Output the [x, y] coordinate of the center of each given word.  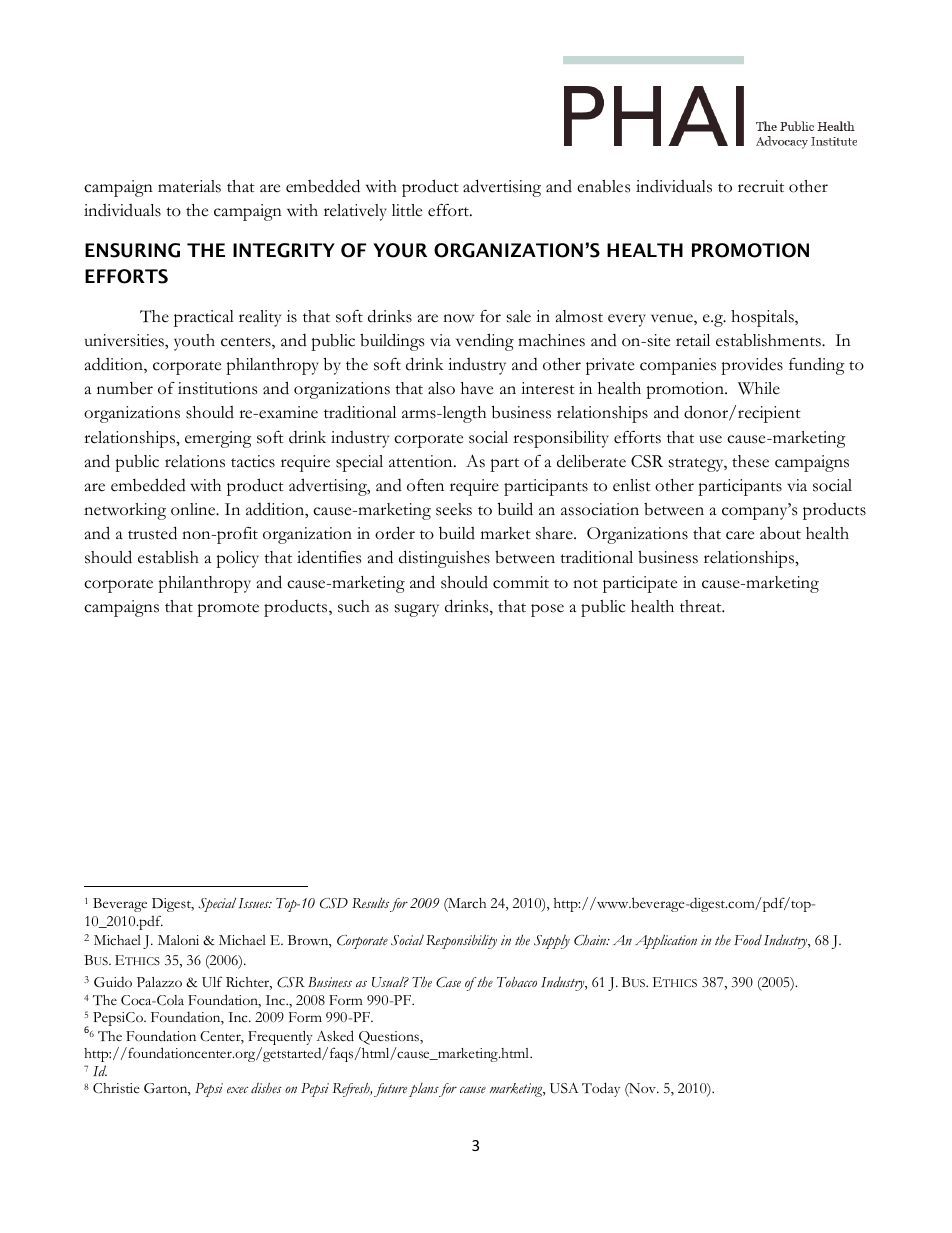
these [750, 461]
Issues [255, 903]
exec [237, 1090]
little [407, 210]
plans [424, 1090]
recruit [761, 186]
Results [370, 903]
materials [189, 186]
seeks [454, 509]
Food [748, 940]
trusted [152, 533]
